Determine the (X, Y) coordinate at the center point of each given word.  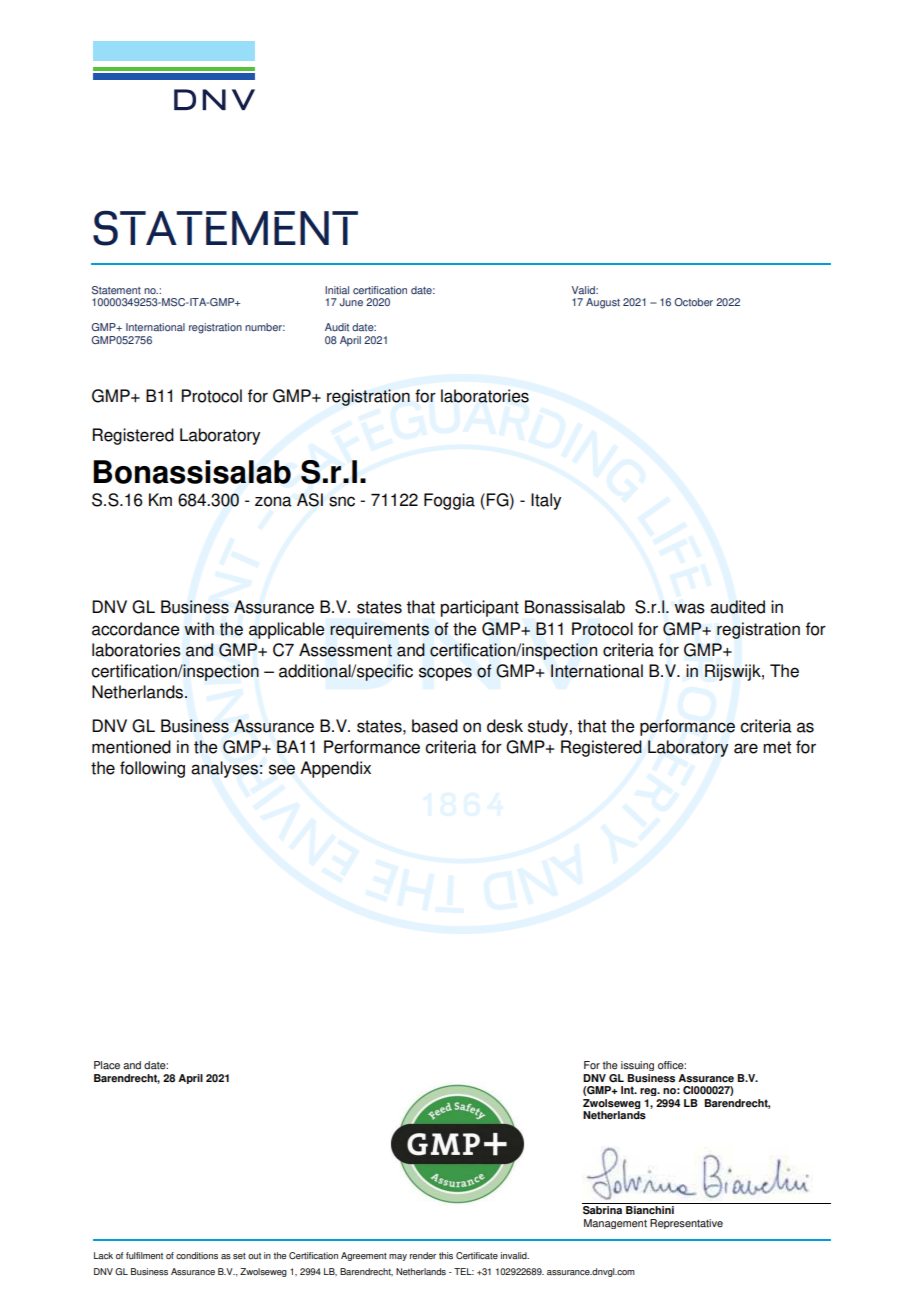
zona (273, 501)
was (689, 608)
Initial (337, 290)
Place (107, 1065)
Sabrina (602, 1210)
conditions (197, 1255)
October (693, 302)
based (435, 726)
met (777, 747)
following (152, 769)
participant (479, 608)
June (351, 302)
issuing (637, 1066)
